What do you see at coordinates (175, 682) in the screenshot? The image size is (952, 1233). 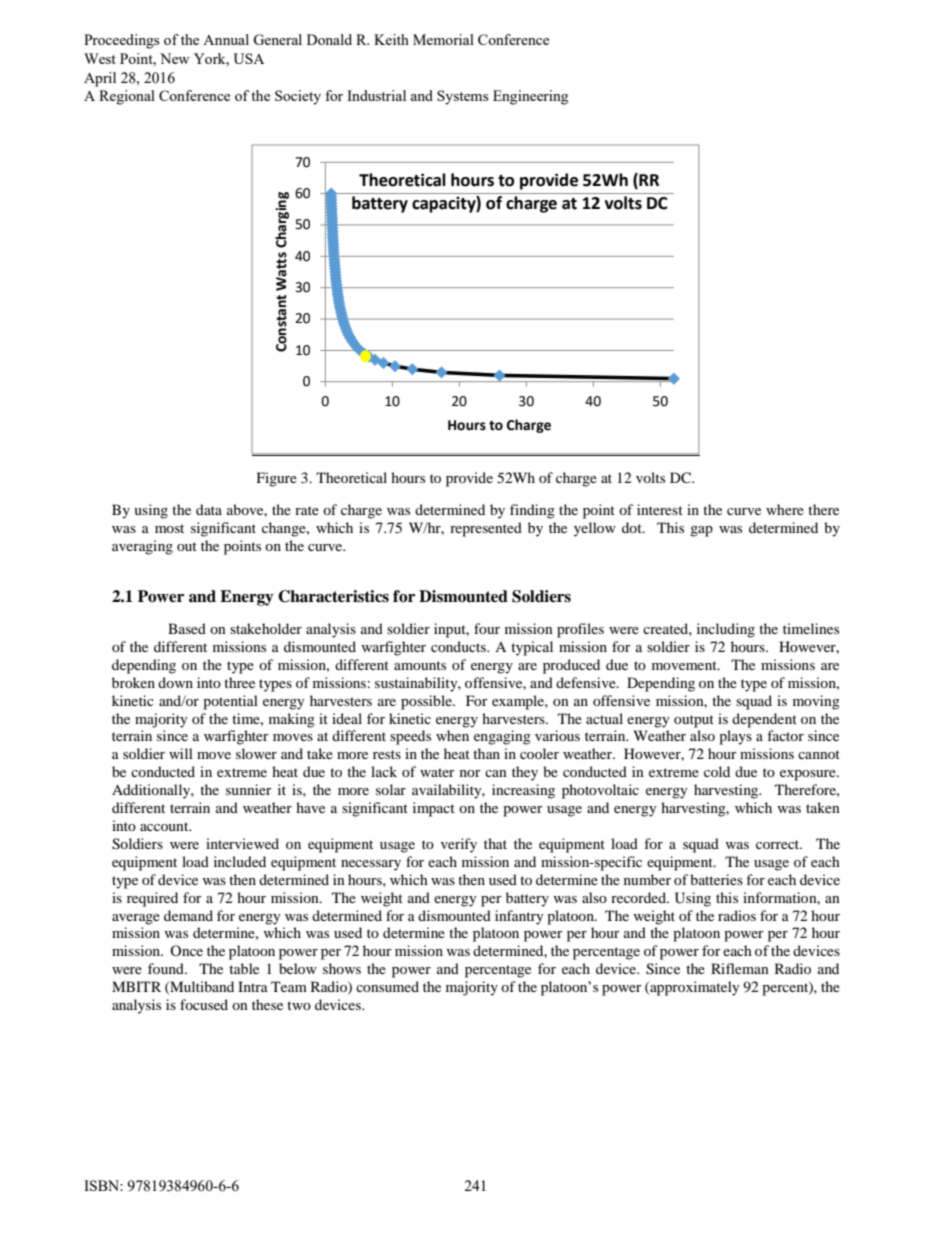 I see `down` at bounding box center [175, 682].
